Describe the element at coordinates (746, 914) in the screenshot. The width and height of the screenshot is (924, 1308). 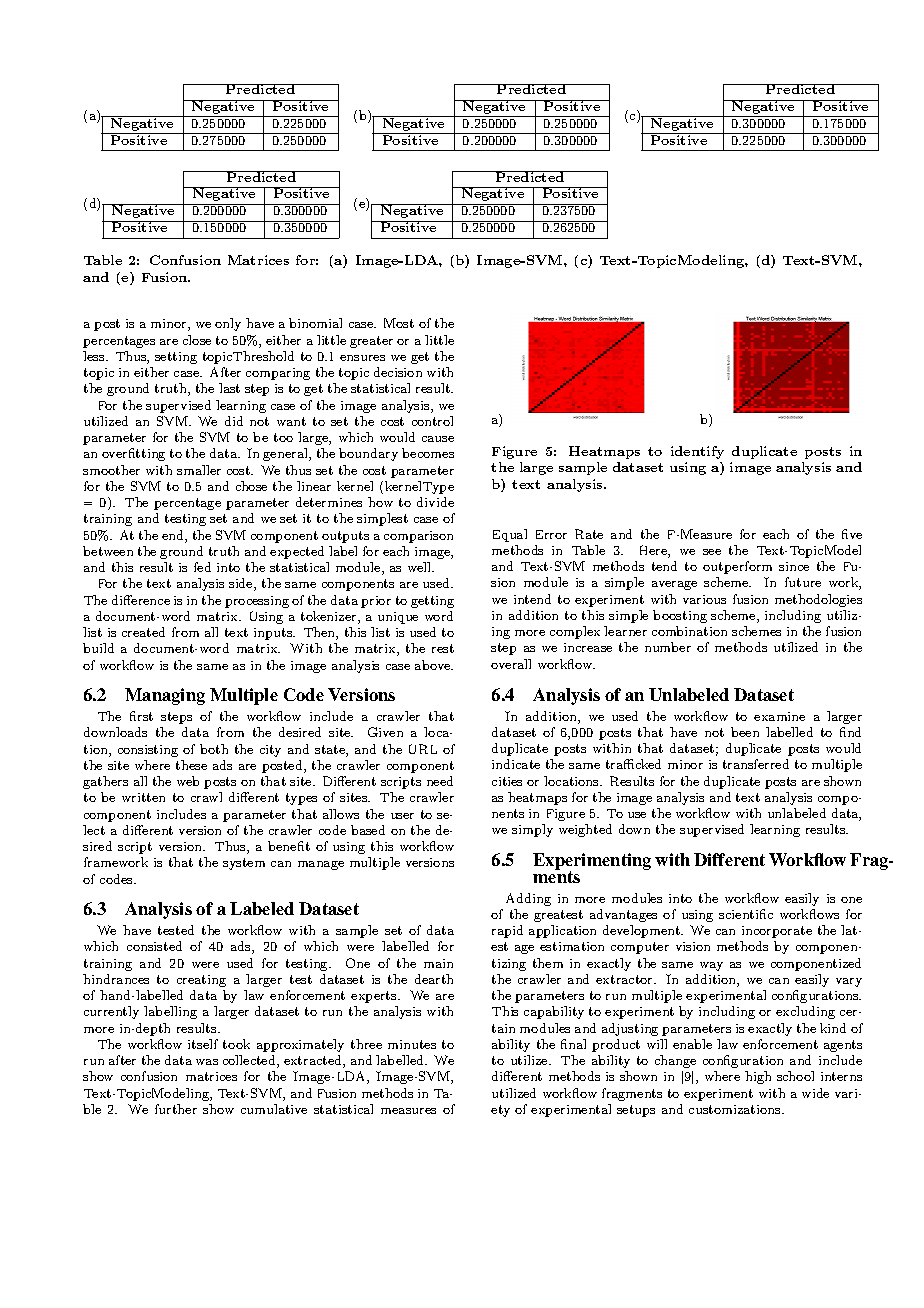
I see `scientific` at that location.
